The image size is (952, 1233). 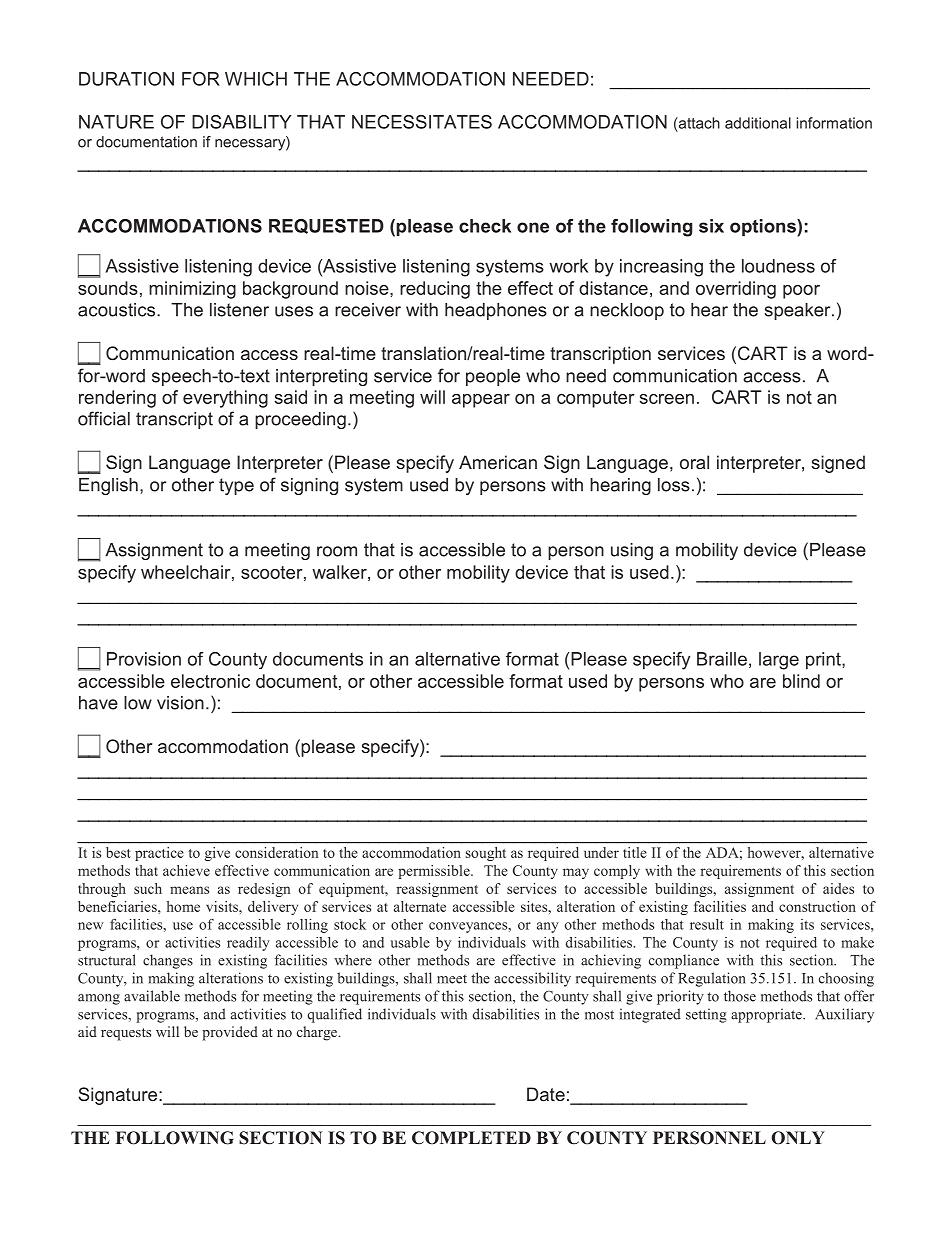 What do you see at coordinates (694, 462) in the screenshot?
I see `oral` at bounding box center [694, 462].
